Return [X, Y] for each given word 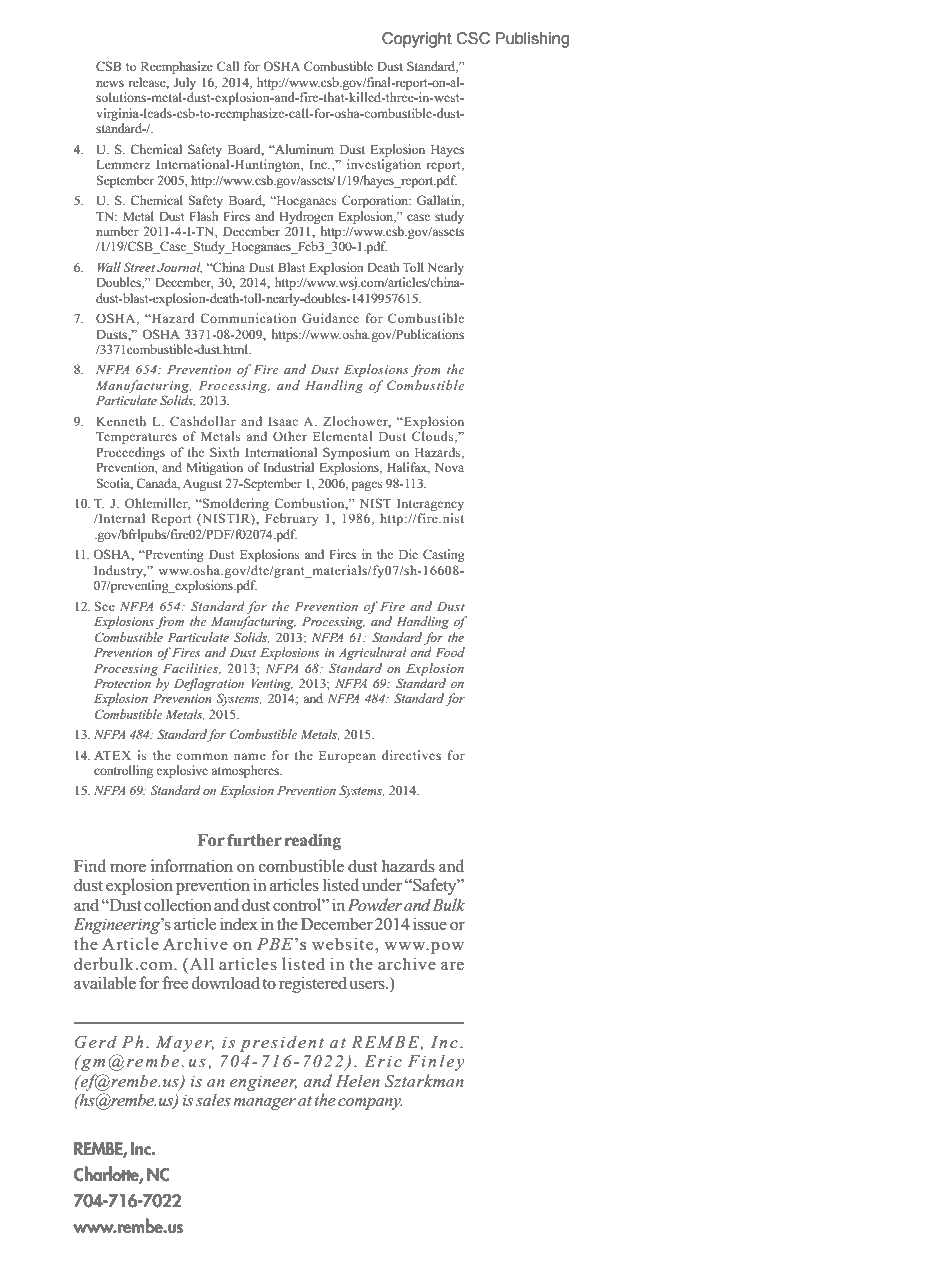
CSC [473, 38]
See [105, 606]
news [110, 83]
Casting [444, 555]
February [291, 519]
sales [213, 1099]
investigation [384, 165]
